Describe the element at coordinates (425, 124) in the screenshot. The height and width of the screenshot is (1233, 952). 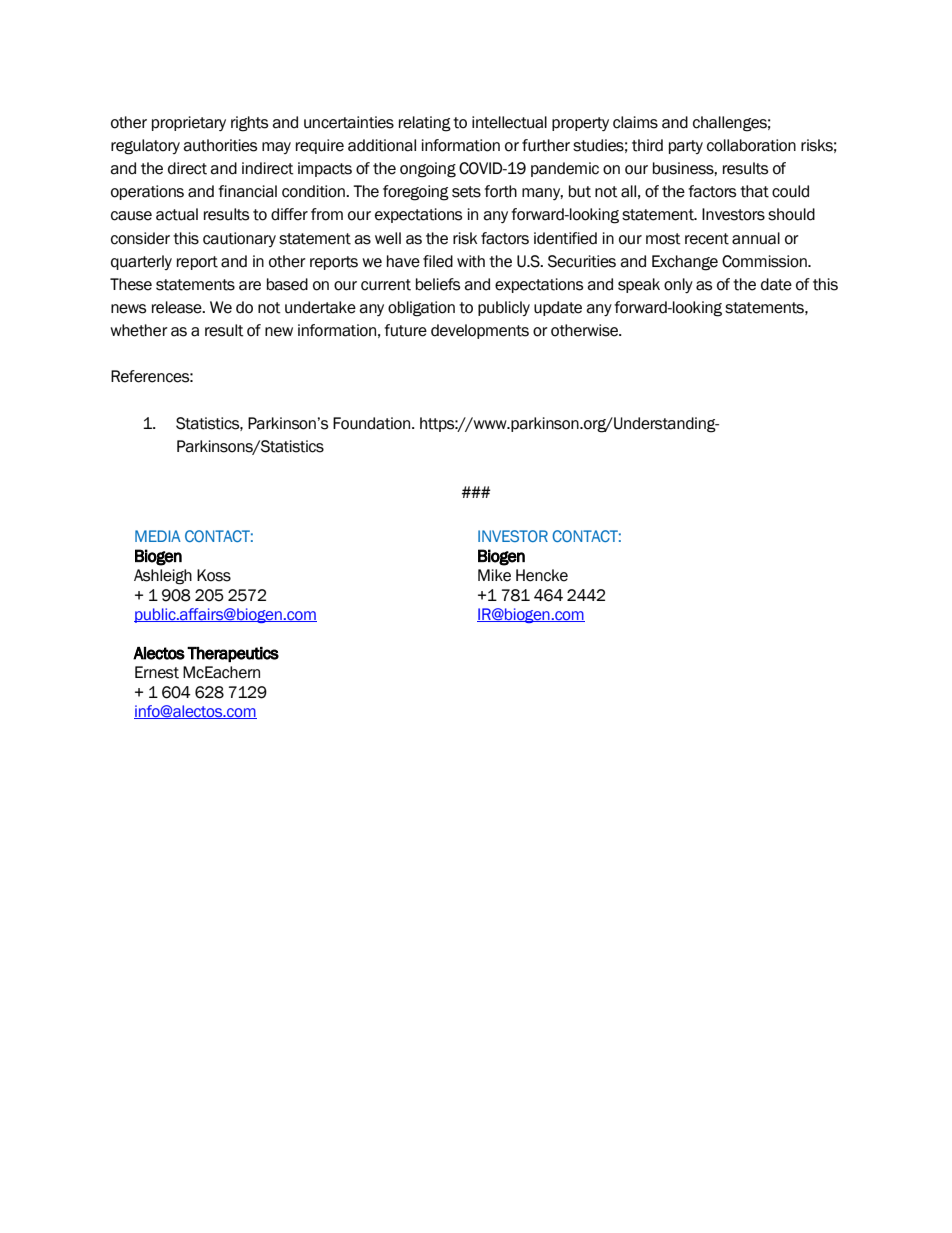
I see `relating` at that location.
